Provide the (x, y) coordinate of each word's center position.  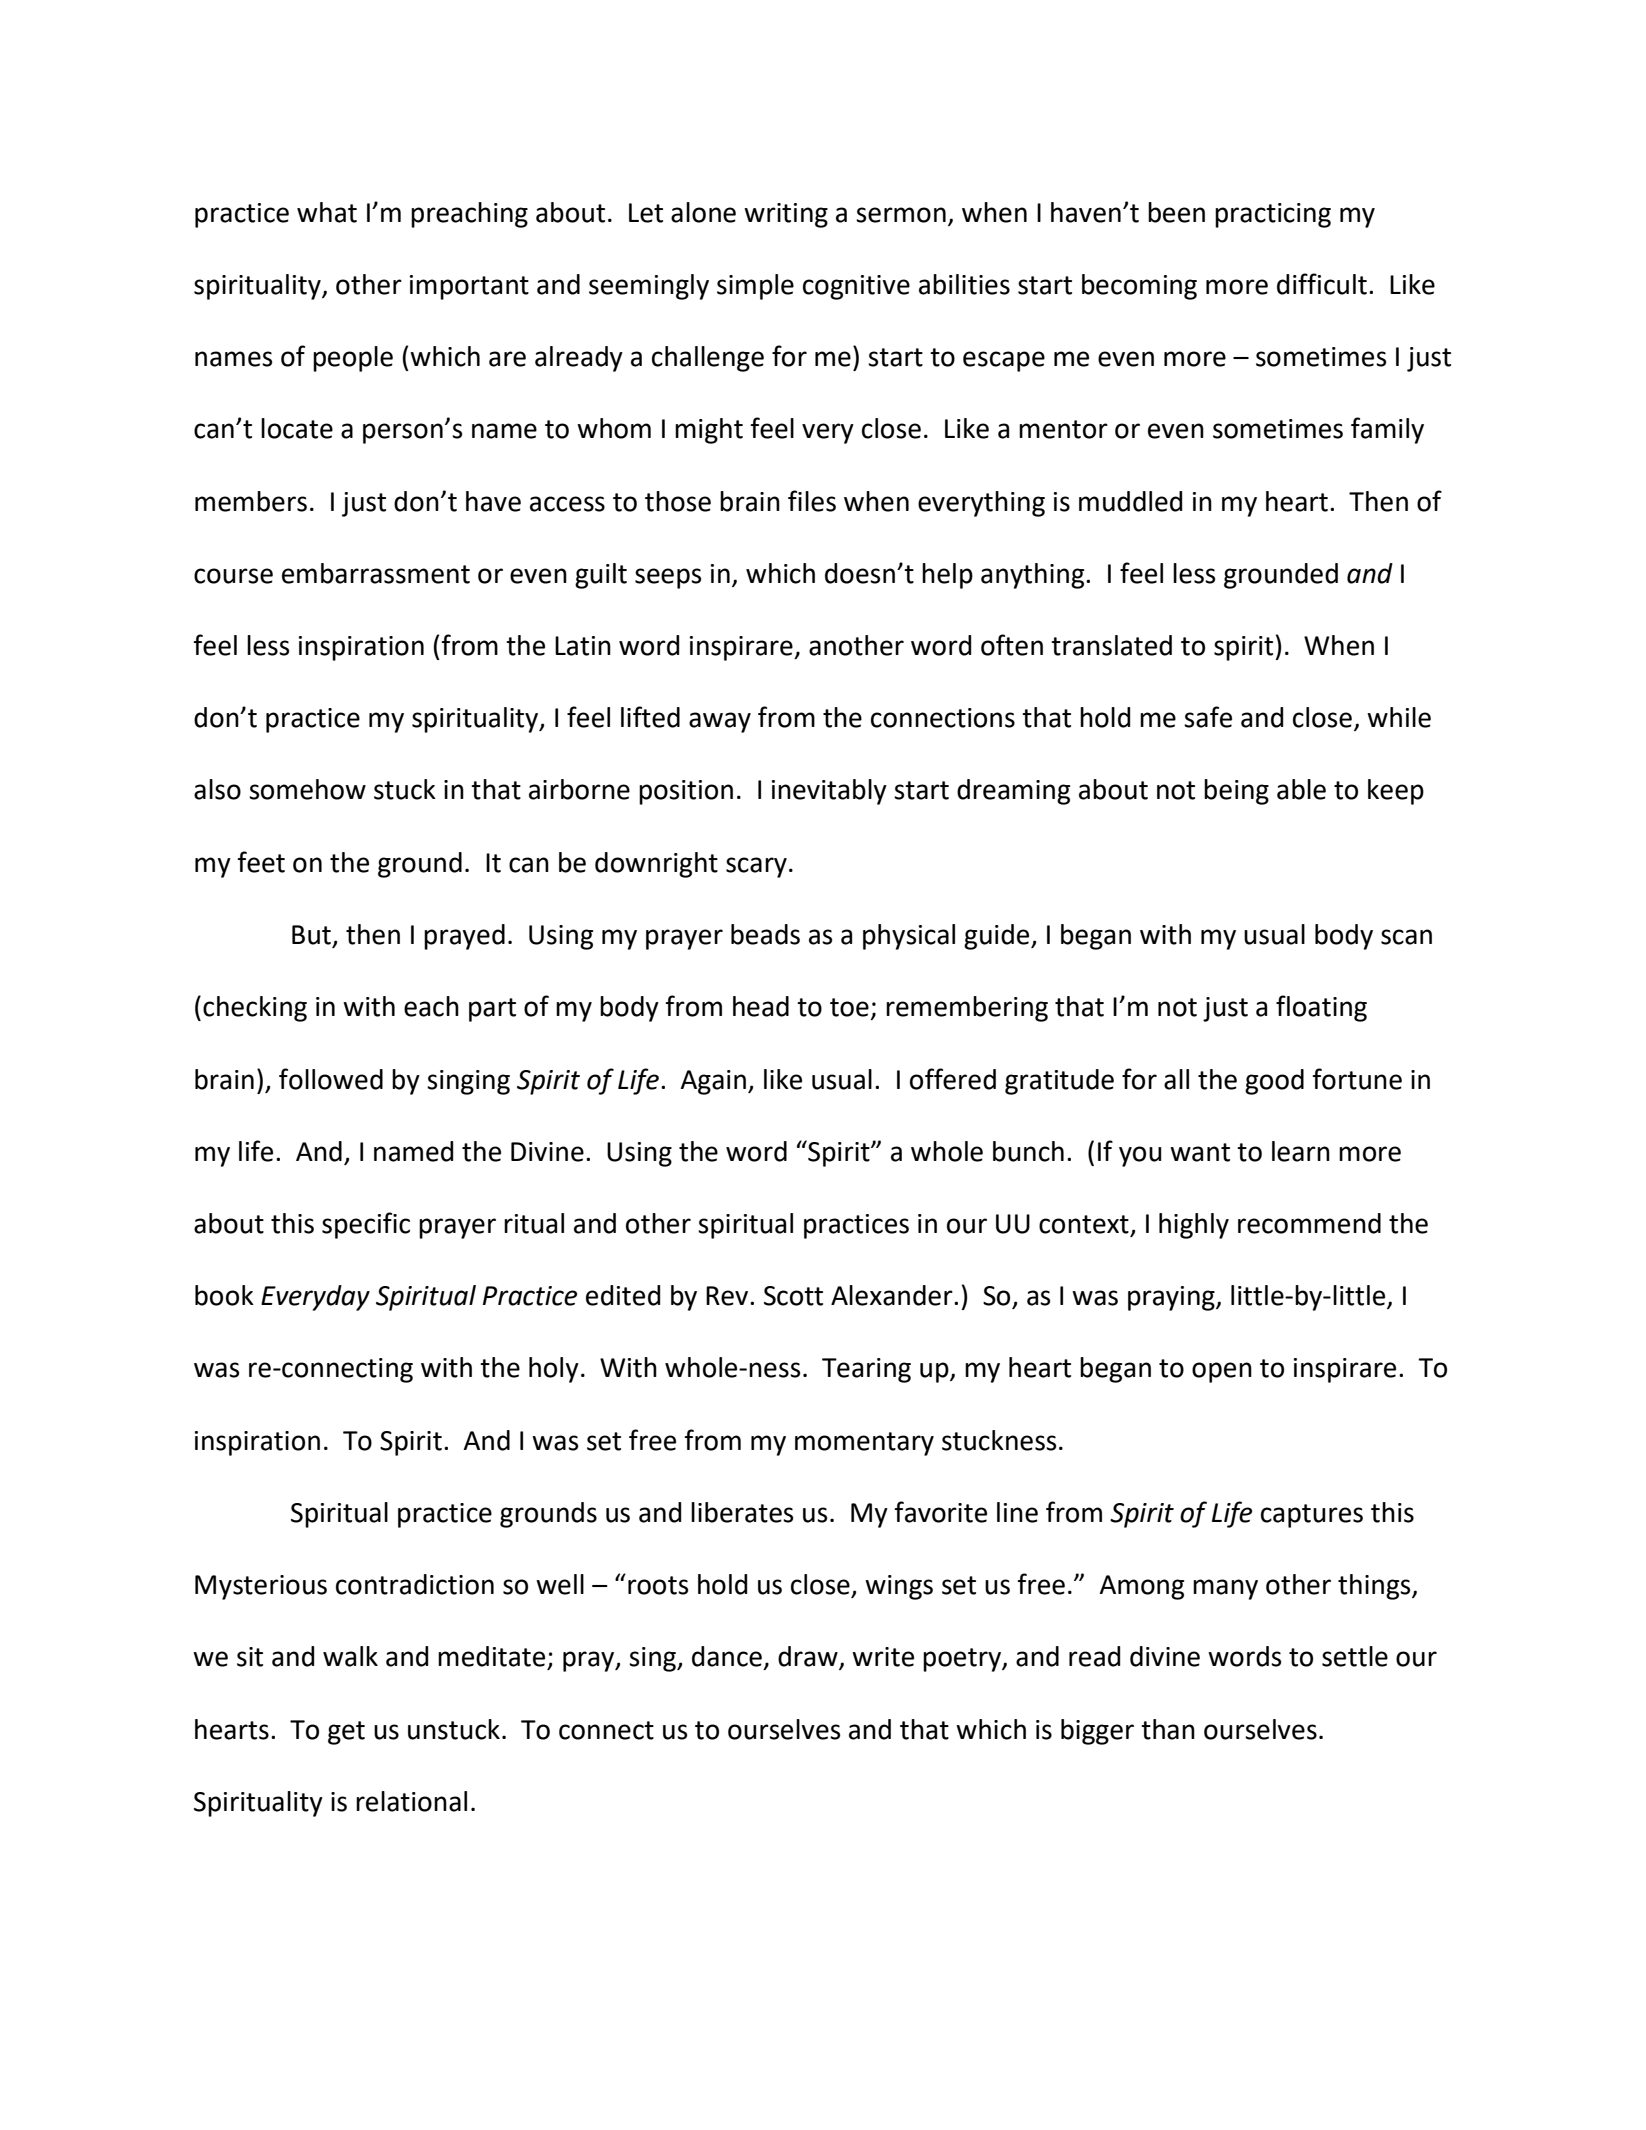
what (327, 212)
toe (849, 1007)
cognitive (856, 287)
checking (255, 1009)
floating (1321, 1008)
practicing (1273, 215)
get (346, 1733)
